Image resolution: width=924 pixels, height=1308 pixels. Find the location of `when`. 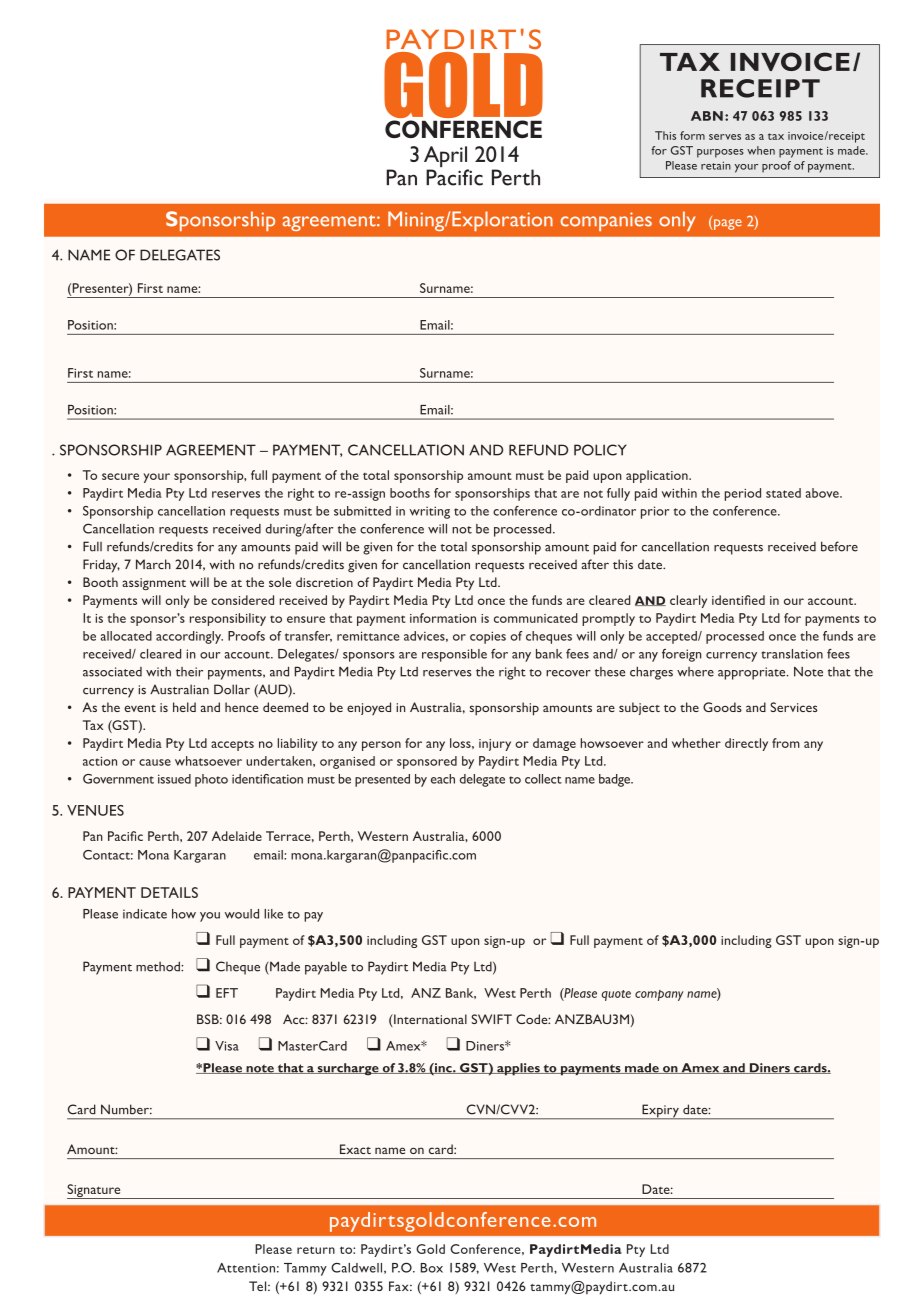

when is located at coordinates (761, 150).
